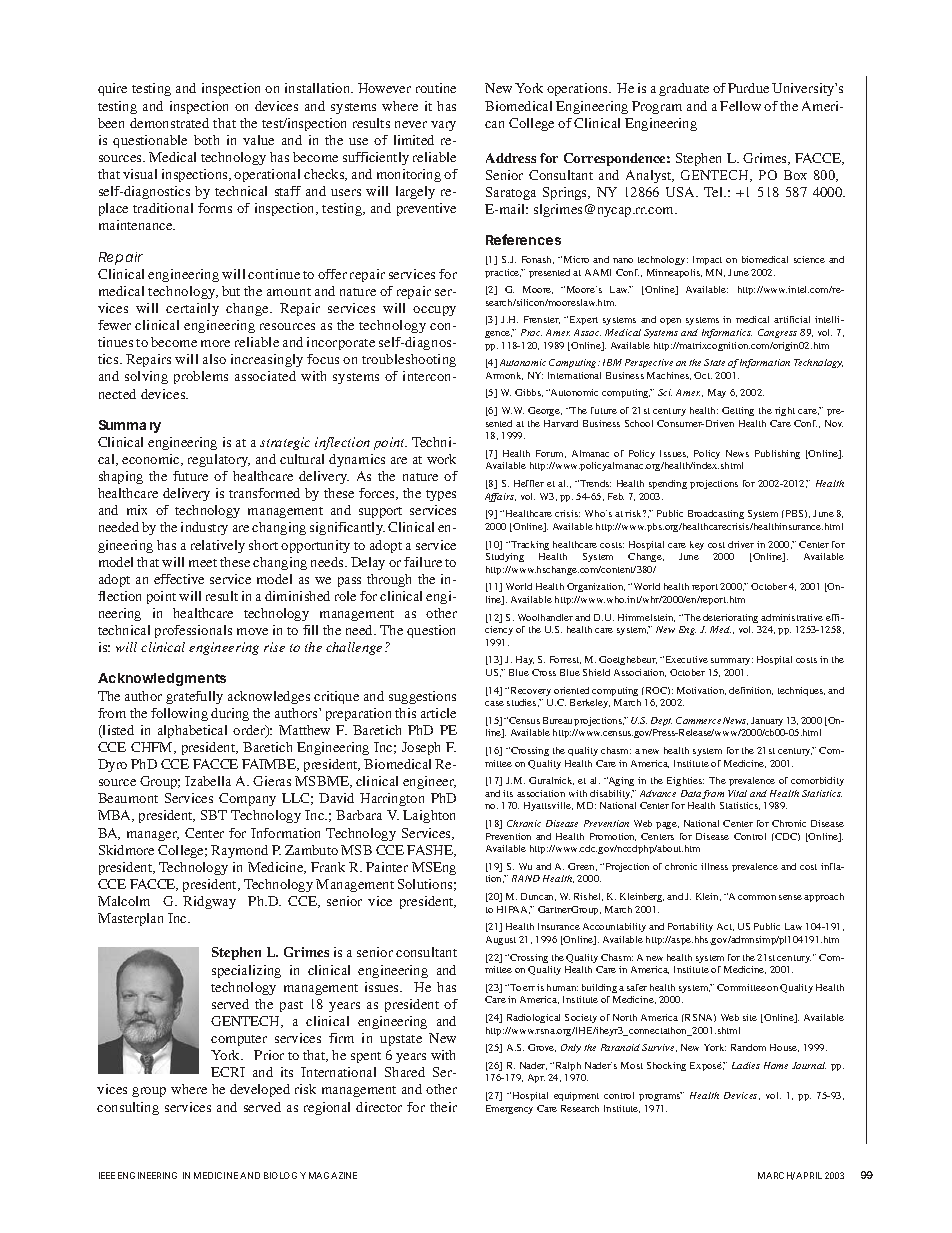  Describe the element at coordinates (128, 1108) in the screenshot. I see `consulting` at that location.
